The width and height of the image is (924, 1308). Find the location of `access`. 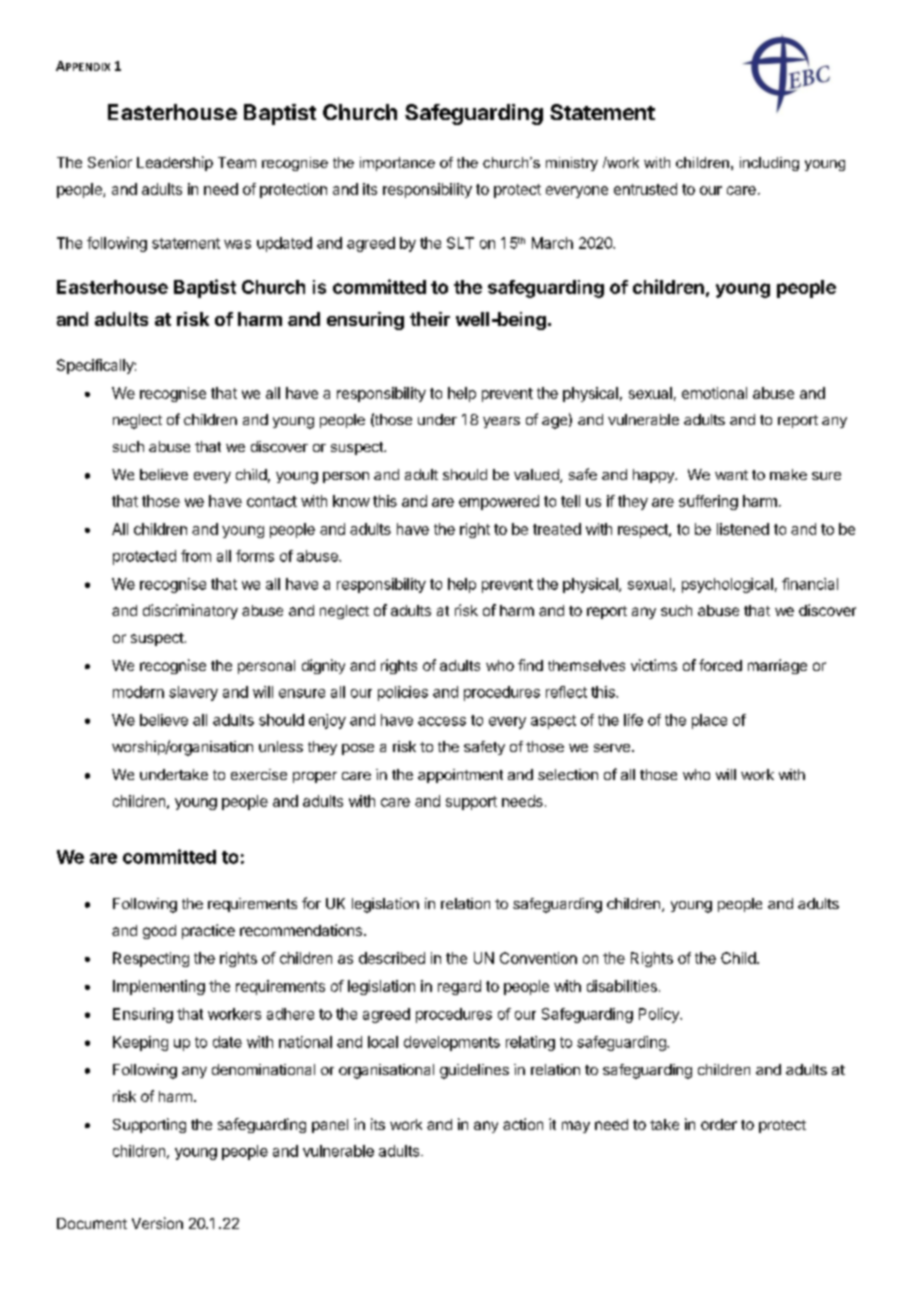

access is located at coordinates (442, 721).
